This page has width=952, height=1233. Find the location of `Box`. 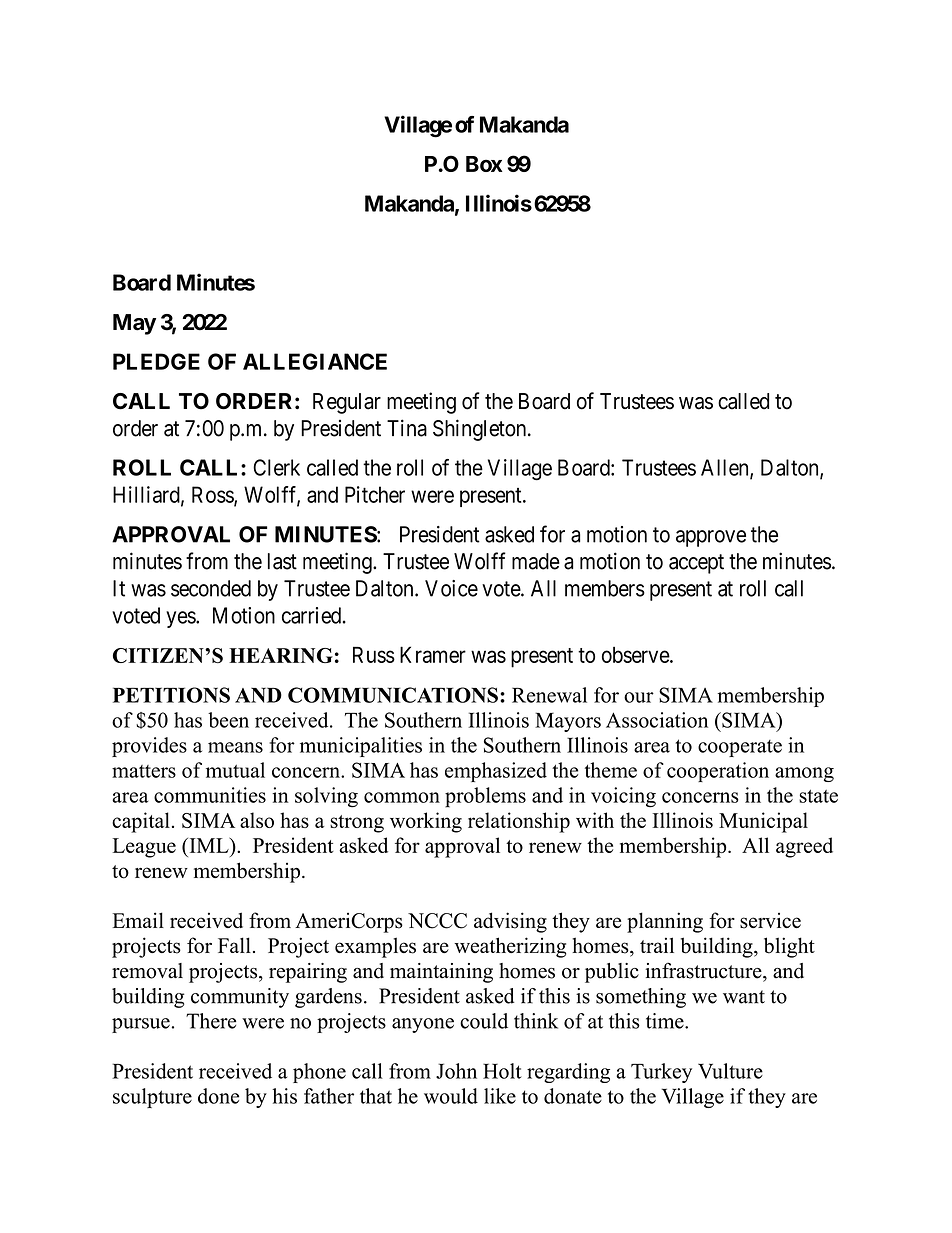

Box is located at coordinates (484, 164).
